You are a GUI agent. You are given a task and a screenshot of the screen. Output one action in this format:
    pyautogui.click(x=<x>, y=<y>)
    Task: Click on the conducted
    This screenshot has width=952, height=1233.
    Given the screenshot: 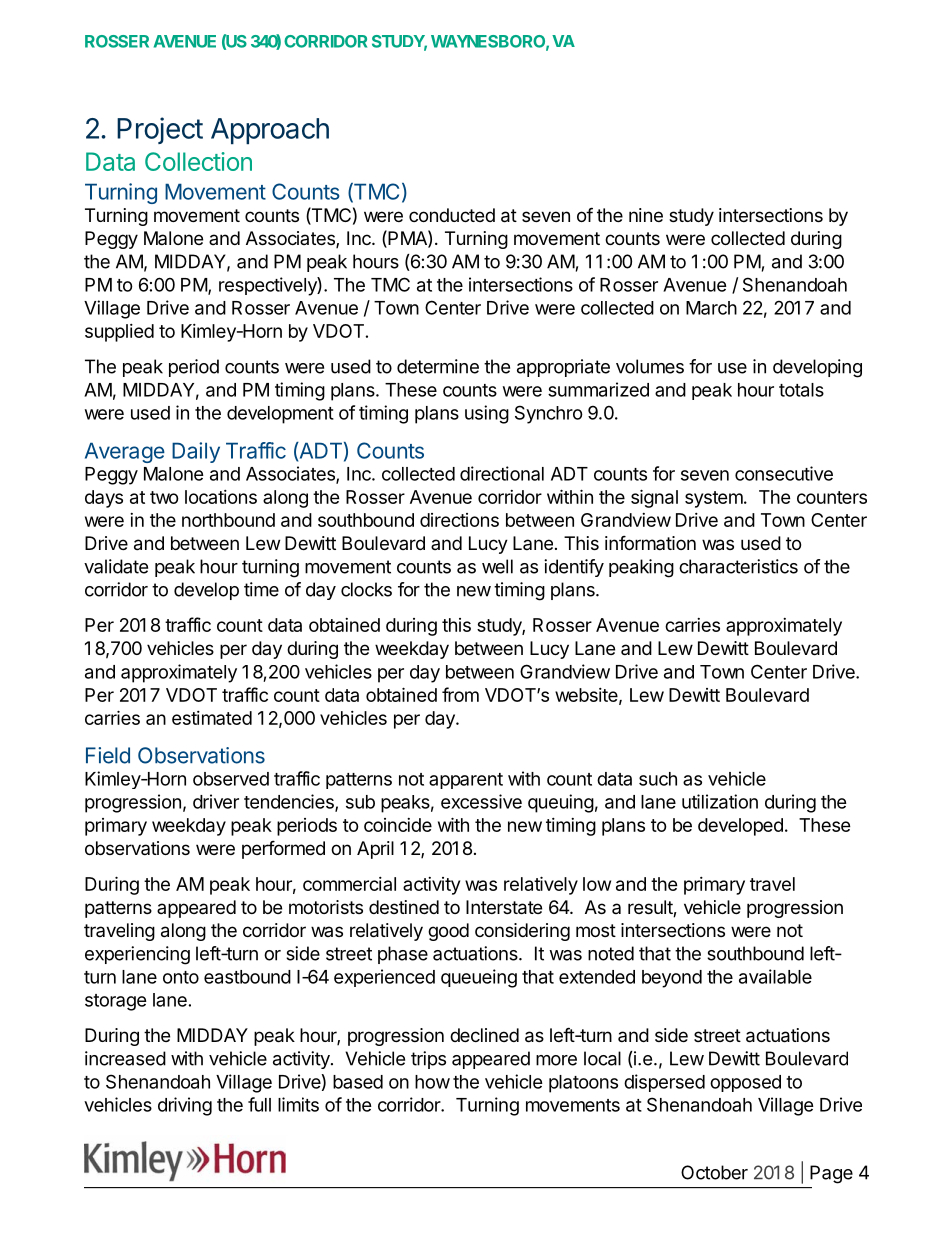 What is the action you would take?
    pyautogui.click(x=452, y=215)
